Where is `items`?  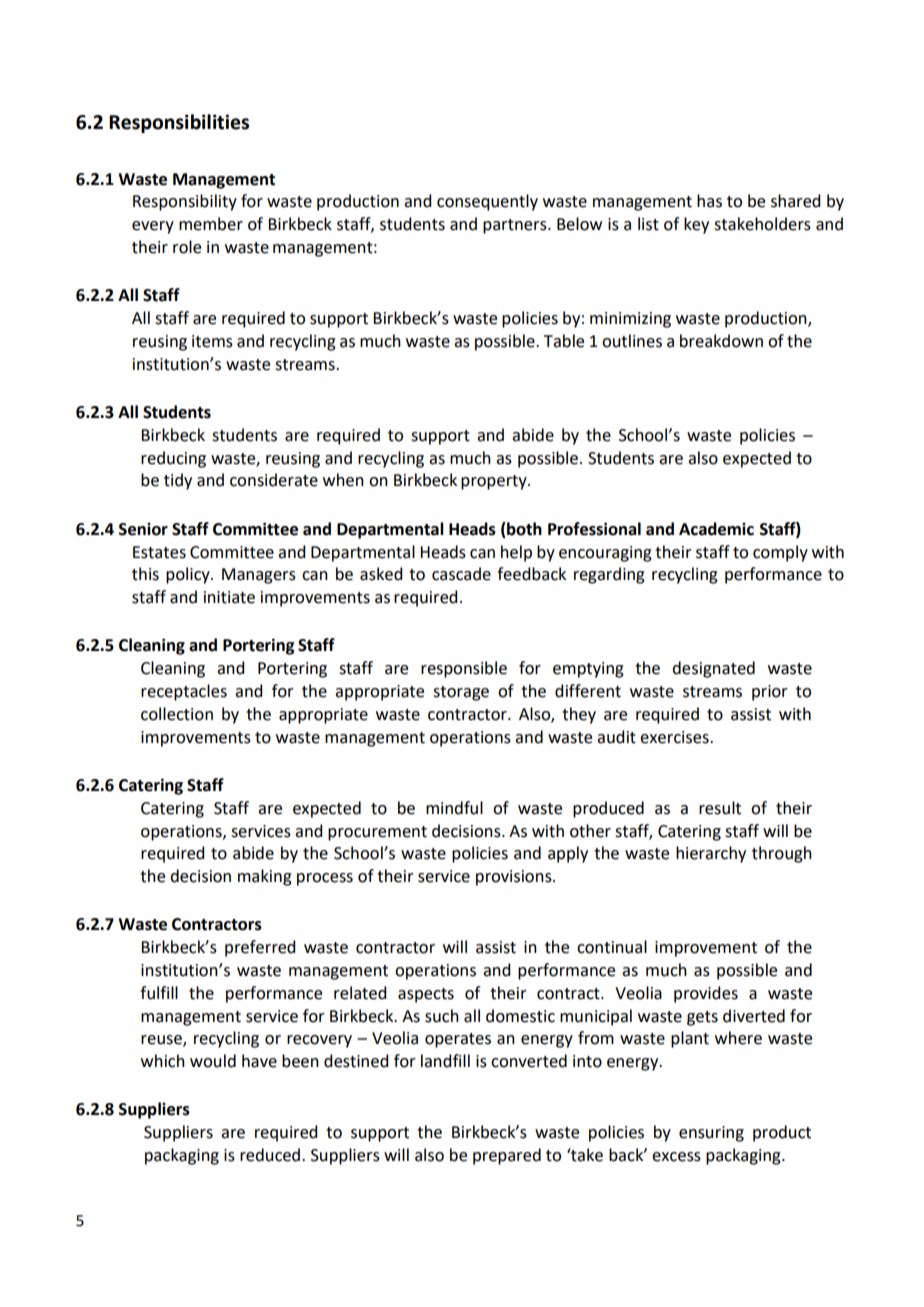
items is located at coordinates (212, 341).
